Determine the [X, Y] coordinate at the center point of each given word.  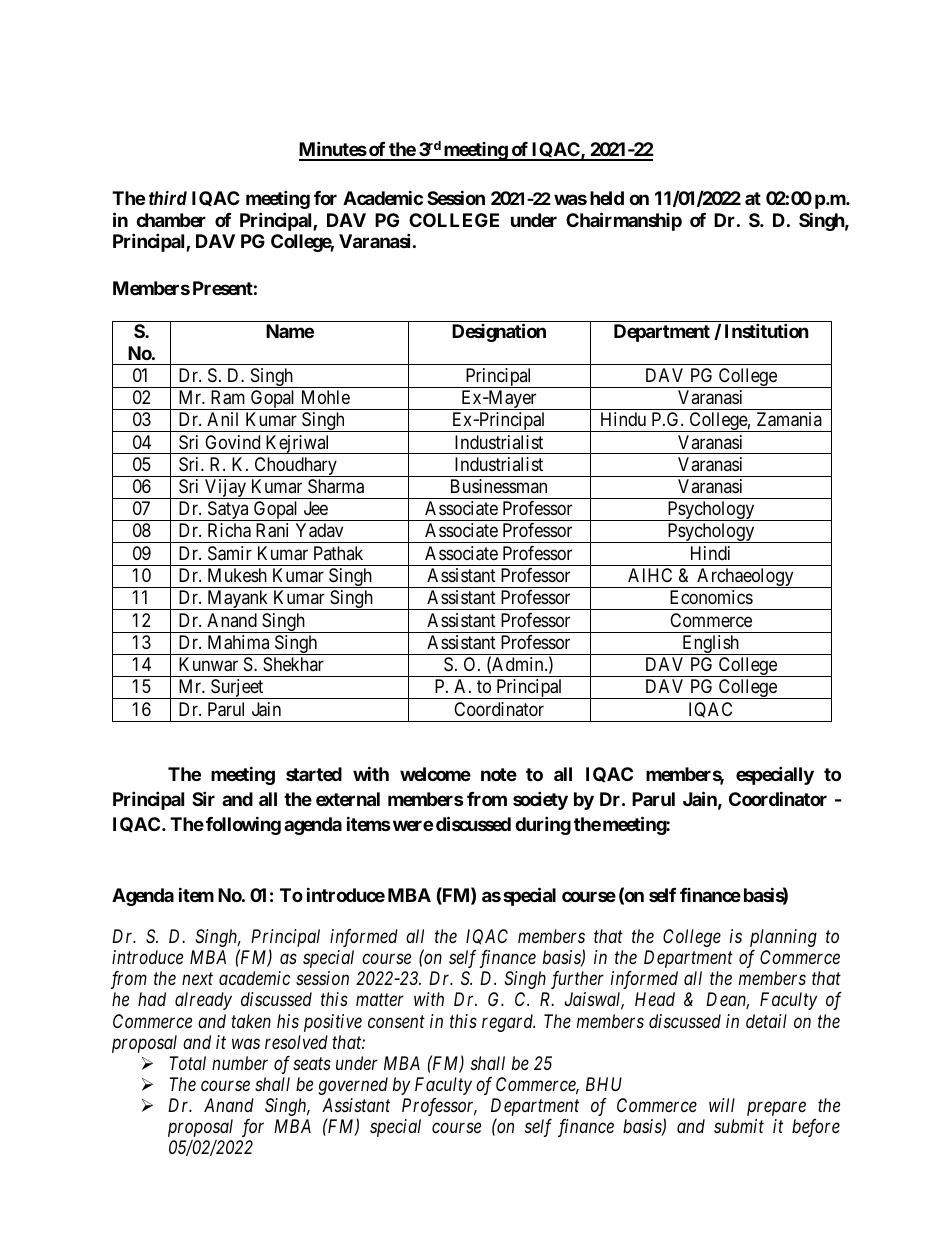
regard [508, 1023]
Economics [711, 597]
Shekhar [293, 664]
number [240, 1063]
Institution [767, 330]
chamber [171, 220]
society [540, 800]
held [607, 198]
